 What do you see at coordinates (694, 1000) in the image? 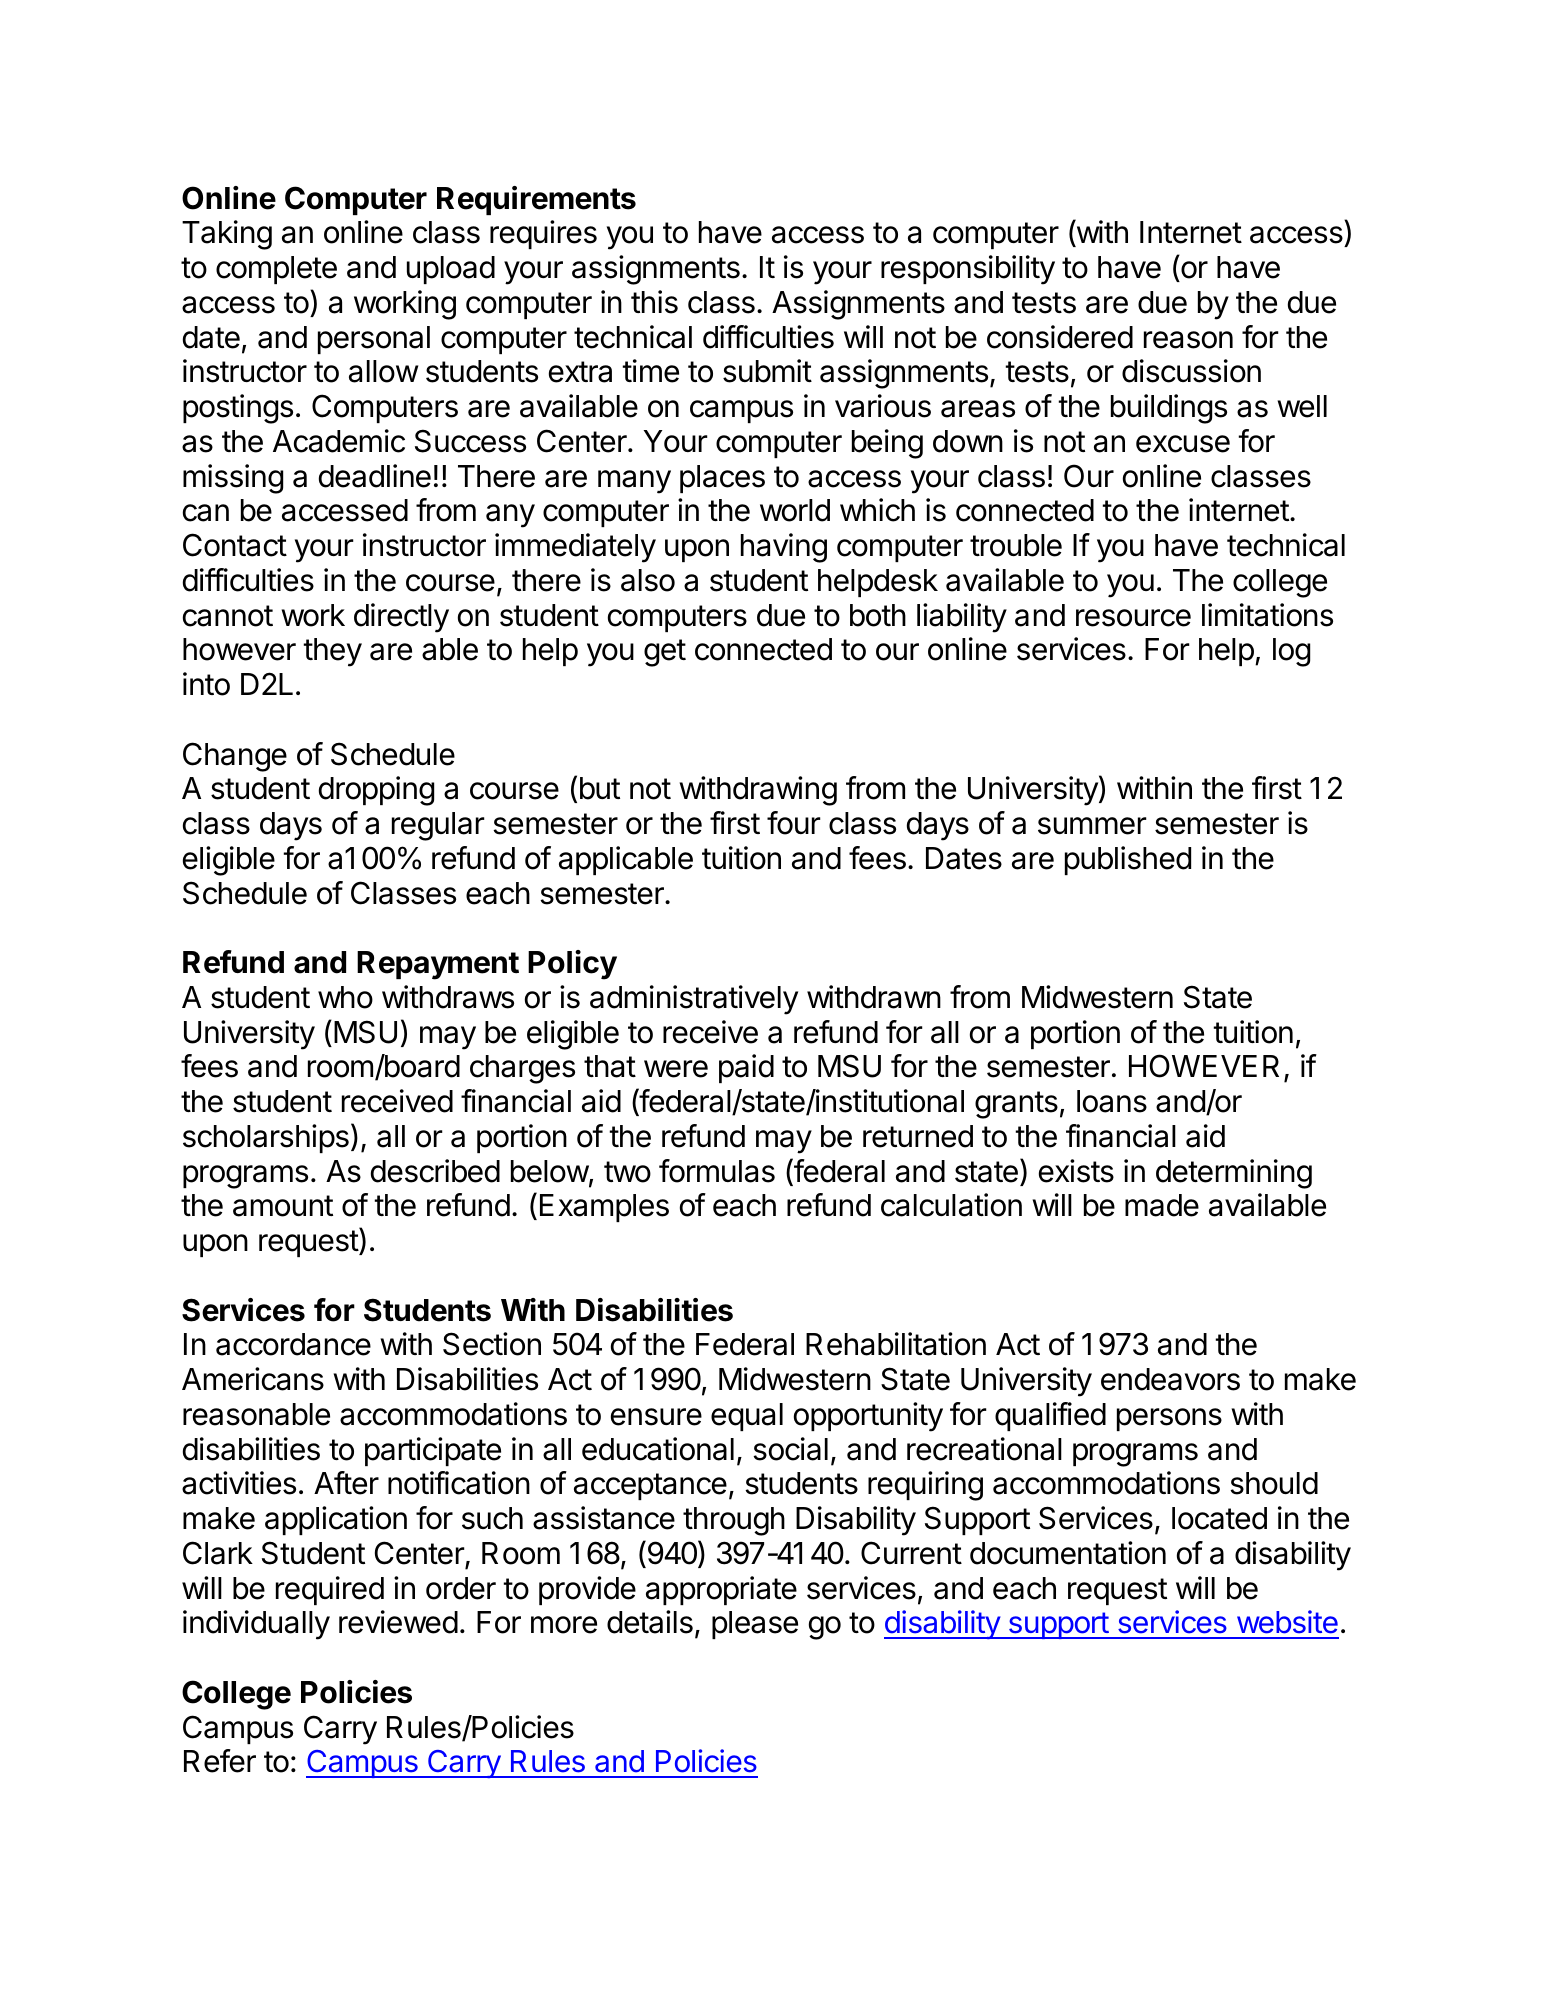
I see `administratively` at bounding box center [694, 1000].
